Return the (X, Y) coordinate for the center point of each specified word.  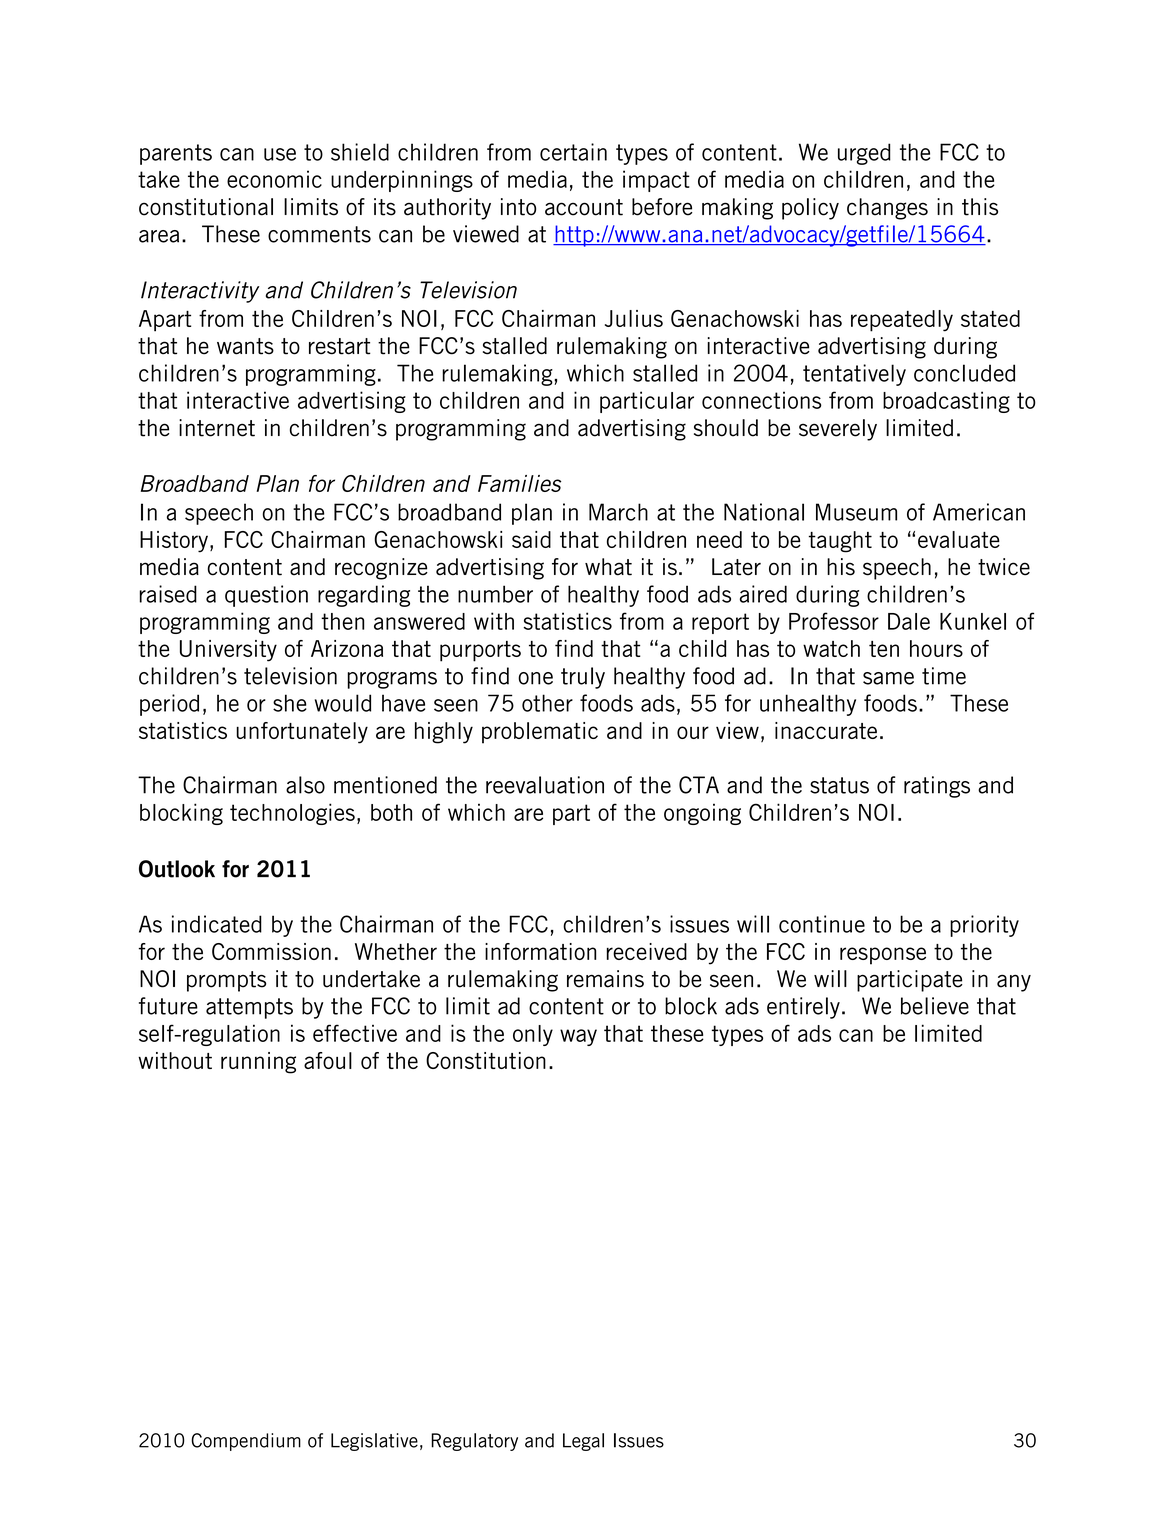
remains (605, 979)
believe (935, 1006)
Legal (583, 1442)
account (584, 207)
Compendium (246, 1442)
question (266, 596)
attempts (249, 1008)
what (608, 567)
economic (274, 179)
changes (887, 209)
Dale (909, 621)
